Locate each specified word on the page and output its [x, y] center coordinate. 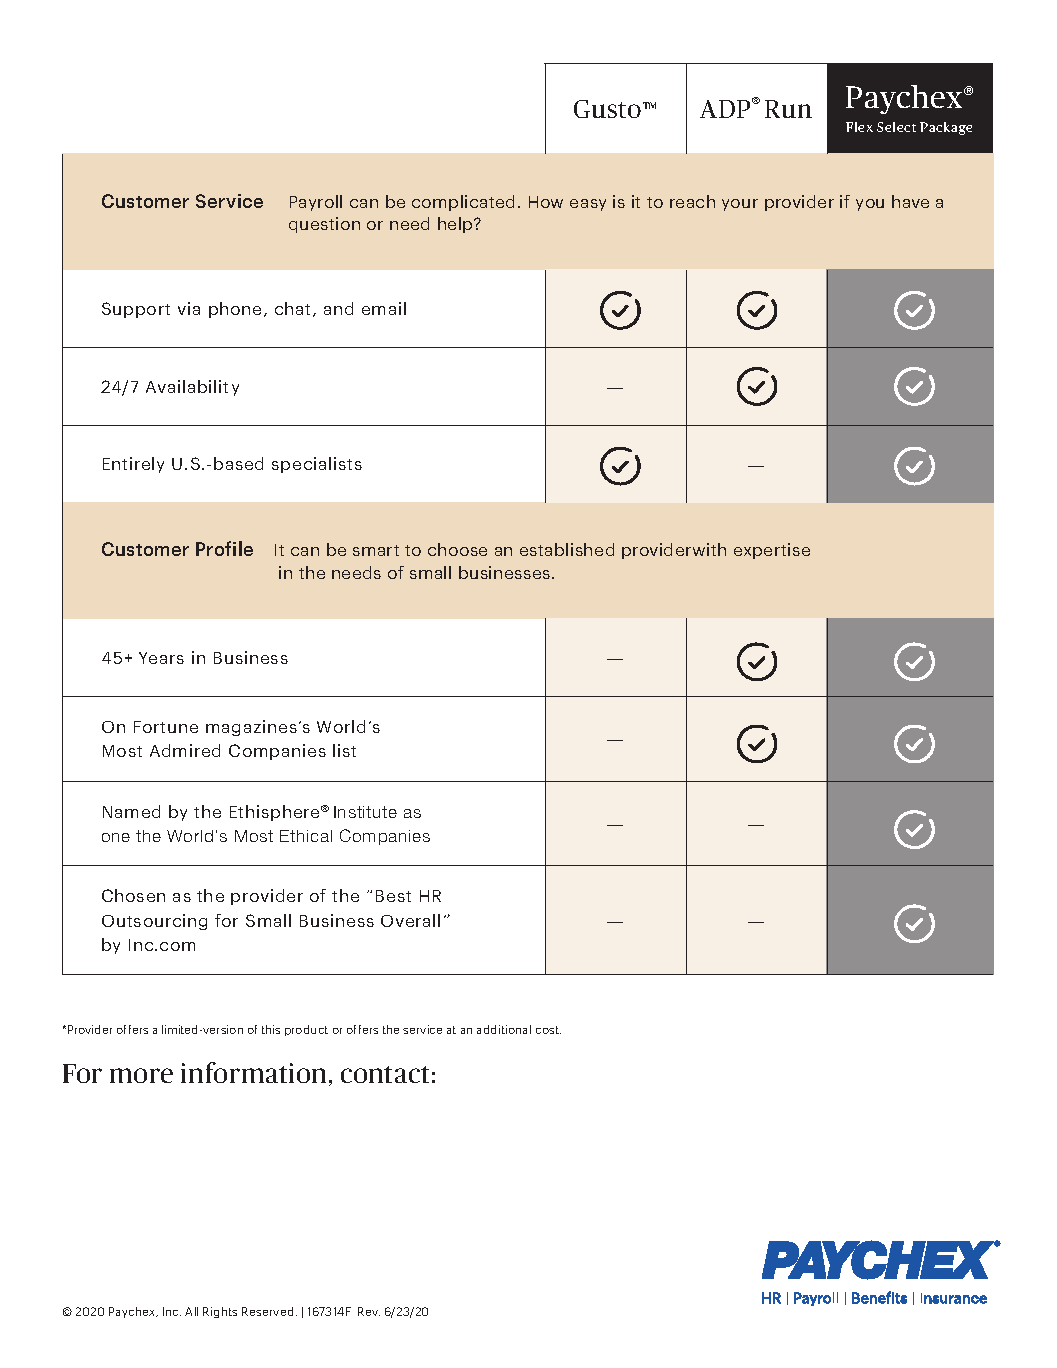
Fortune [166, 727]
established [567, 549]
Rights [220, 1312]
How [546, 202]
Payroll [316, 203]
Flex [859, 127]
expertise [772, 551]
